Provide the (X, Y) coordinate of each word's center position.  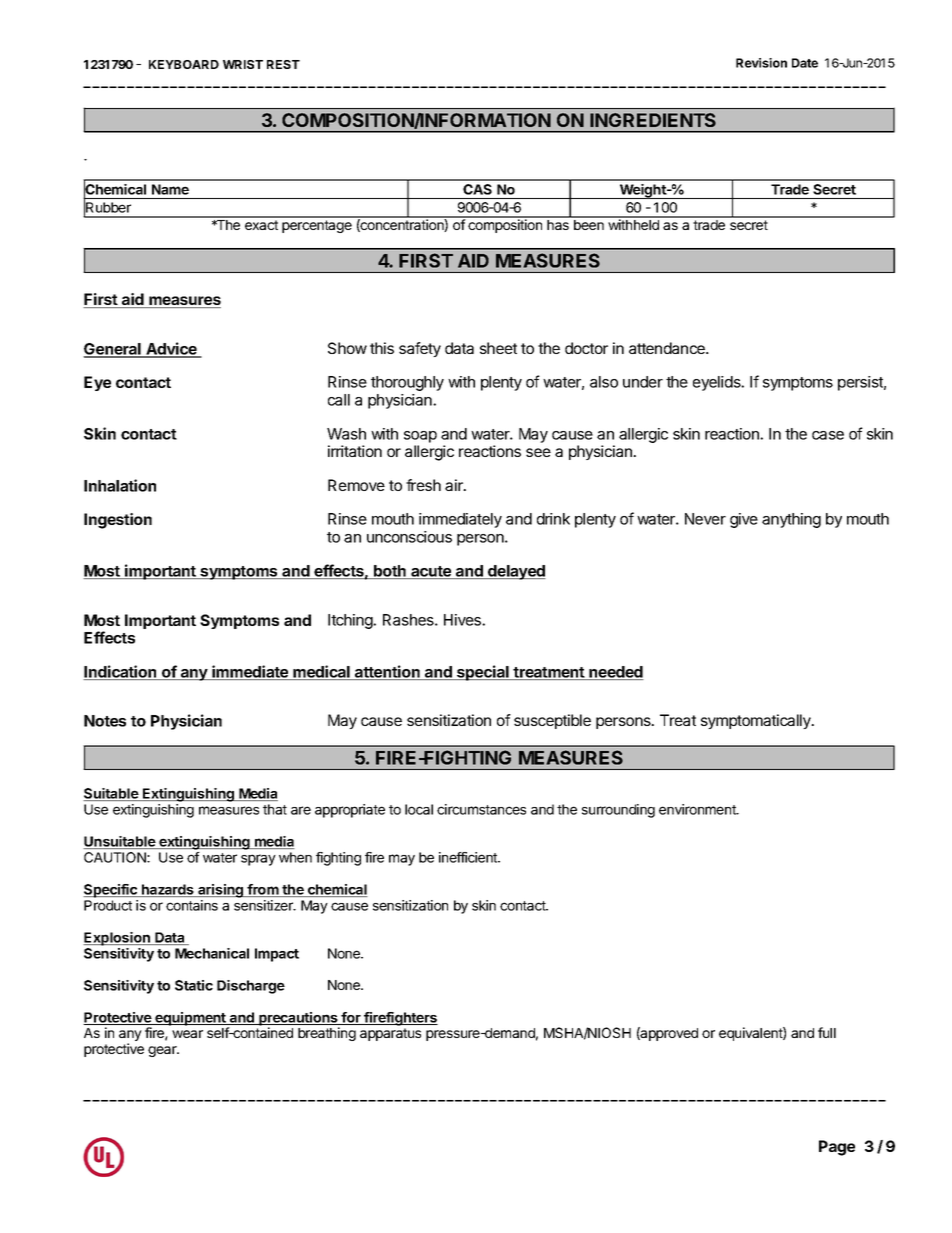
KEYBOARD (184, 64)
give (744, 520)
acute (431, 572)
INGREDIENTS (653, 120)
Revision (761, 63)
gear (163, 1051)
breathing (327, 1034)
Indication (121, 672)
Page (837, 1148)
